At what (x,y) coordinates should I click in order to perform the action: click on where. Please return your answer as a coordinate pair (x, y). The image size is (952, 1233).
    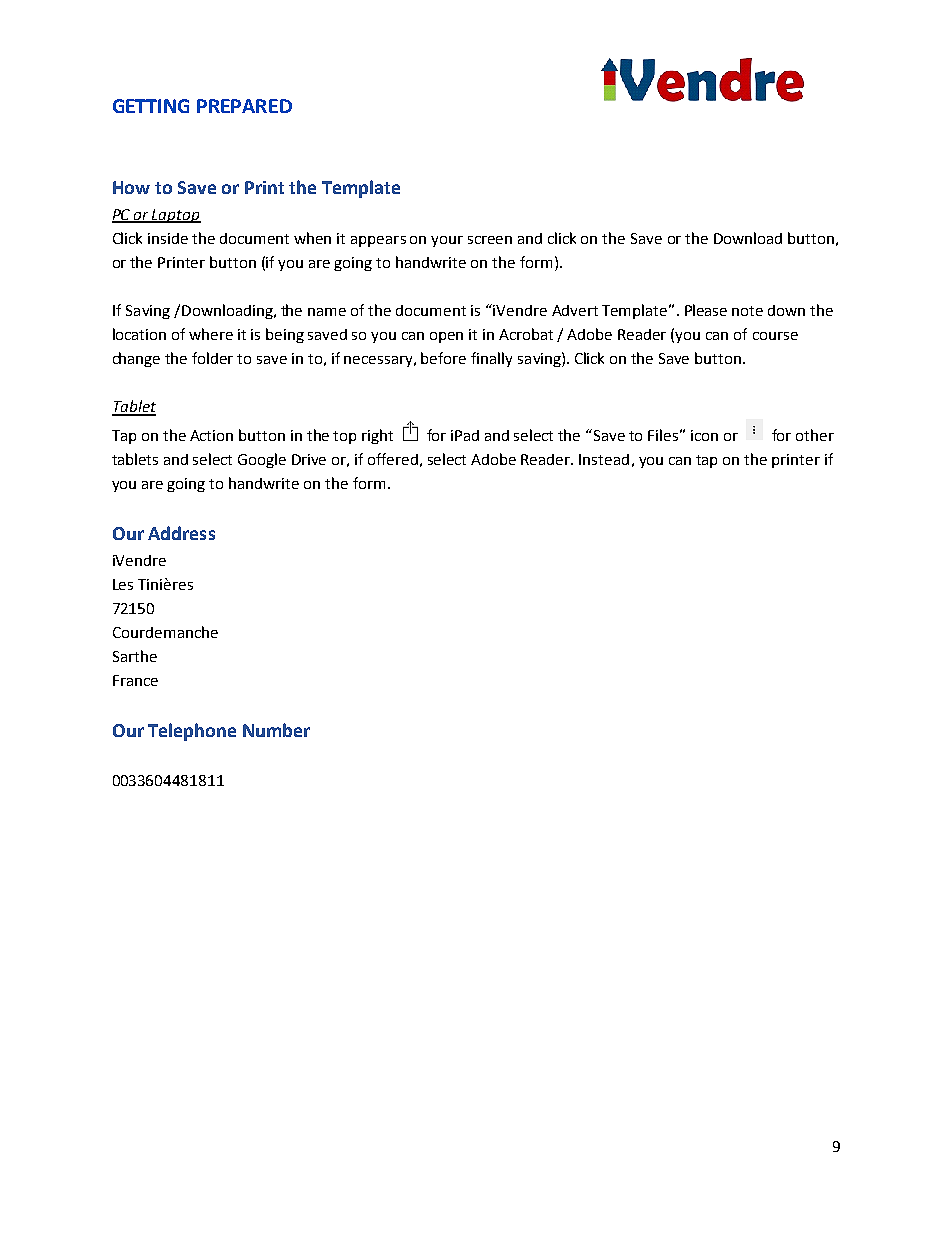
    Looking at the image, I should click on (211, 334).
